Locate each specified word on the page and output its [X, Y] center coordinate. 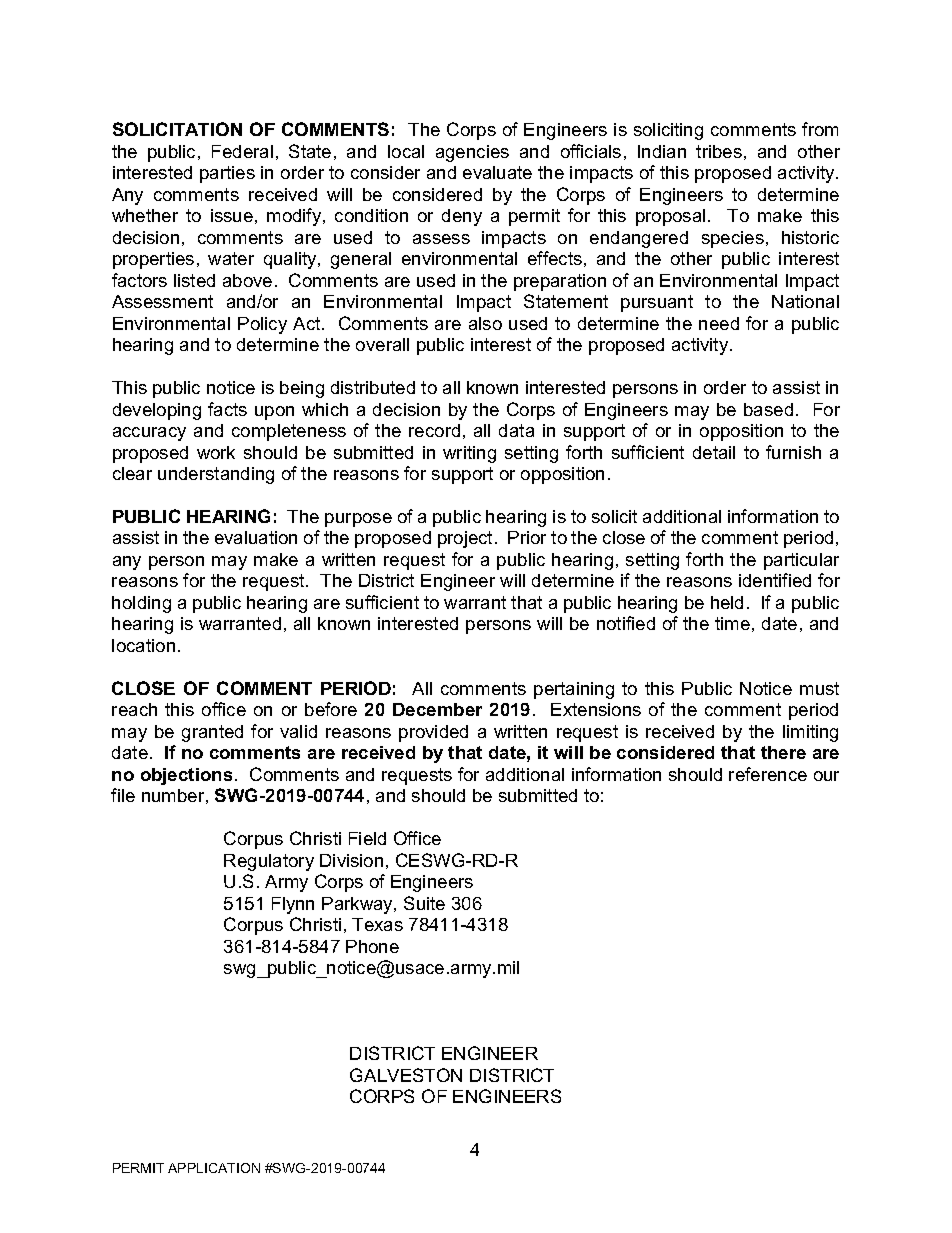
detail [714, 452]
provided [433, 733]
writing [469, 454]
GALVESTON [406, 1075]
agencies [472, 153]
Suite [424, 903]
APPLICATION [214, 1168]
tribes [719, 151]
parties [227, 174]
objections [186, 776]
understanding [216, 475]
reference [768, 774]
